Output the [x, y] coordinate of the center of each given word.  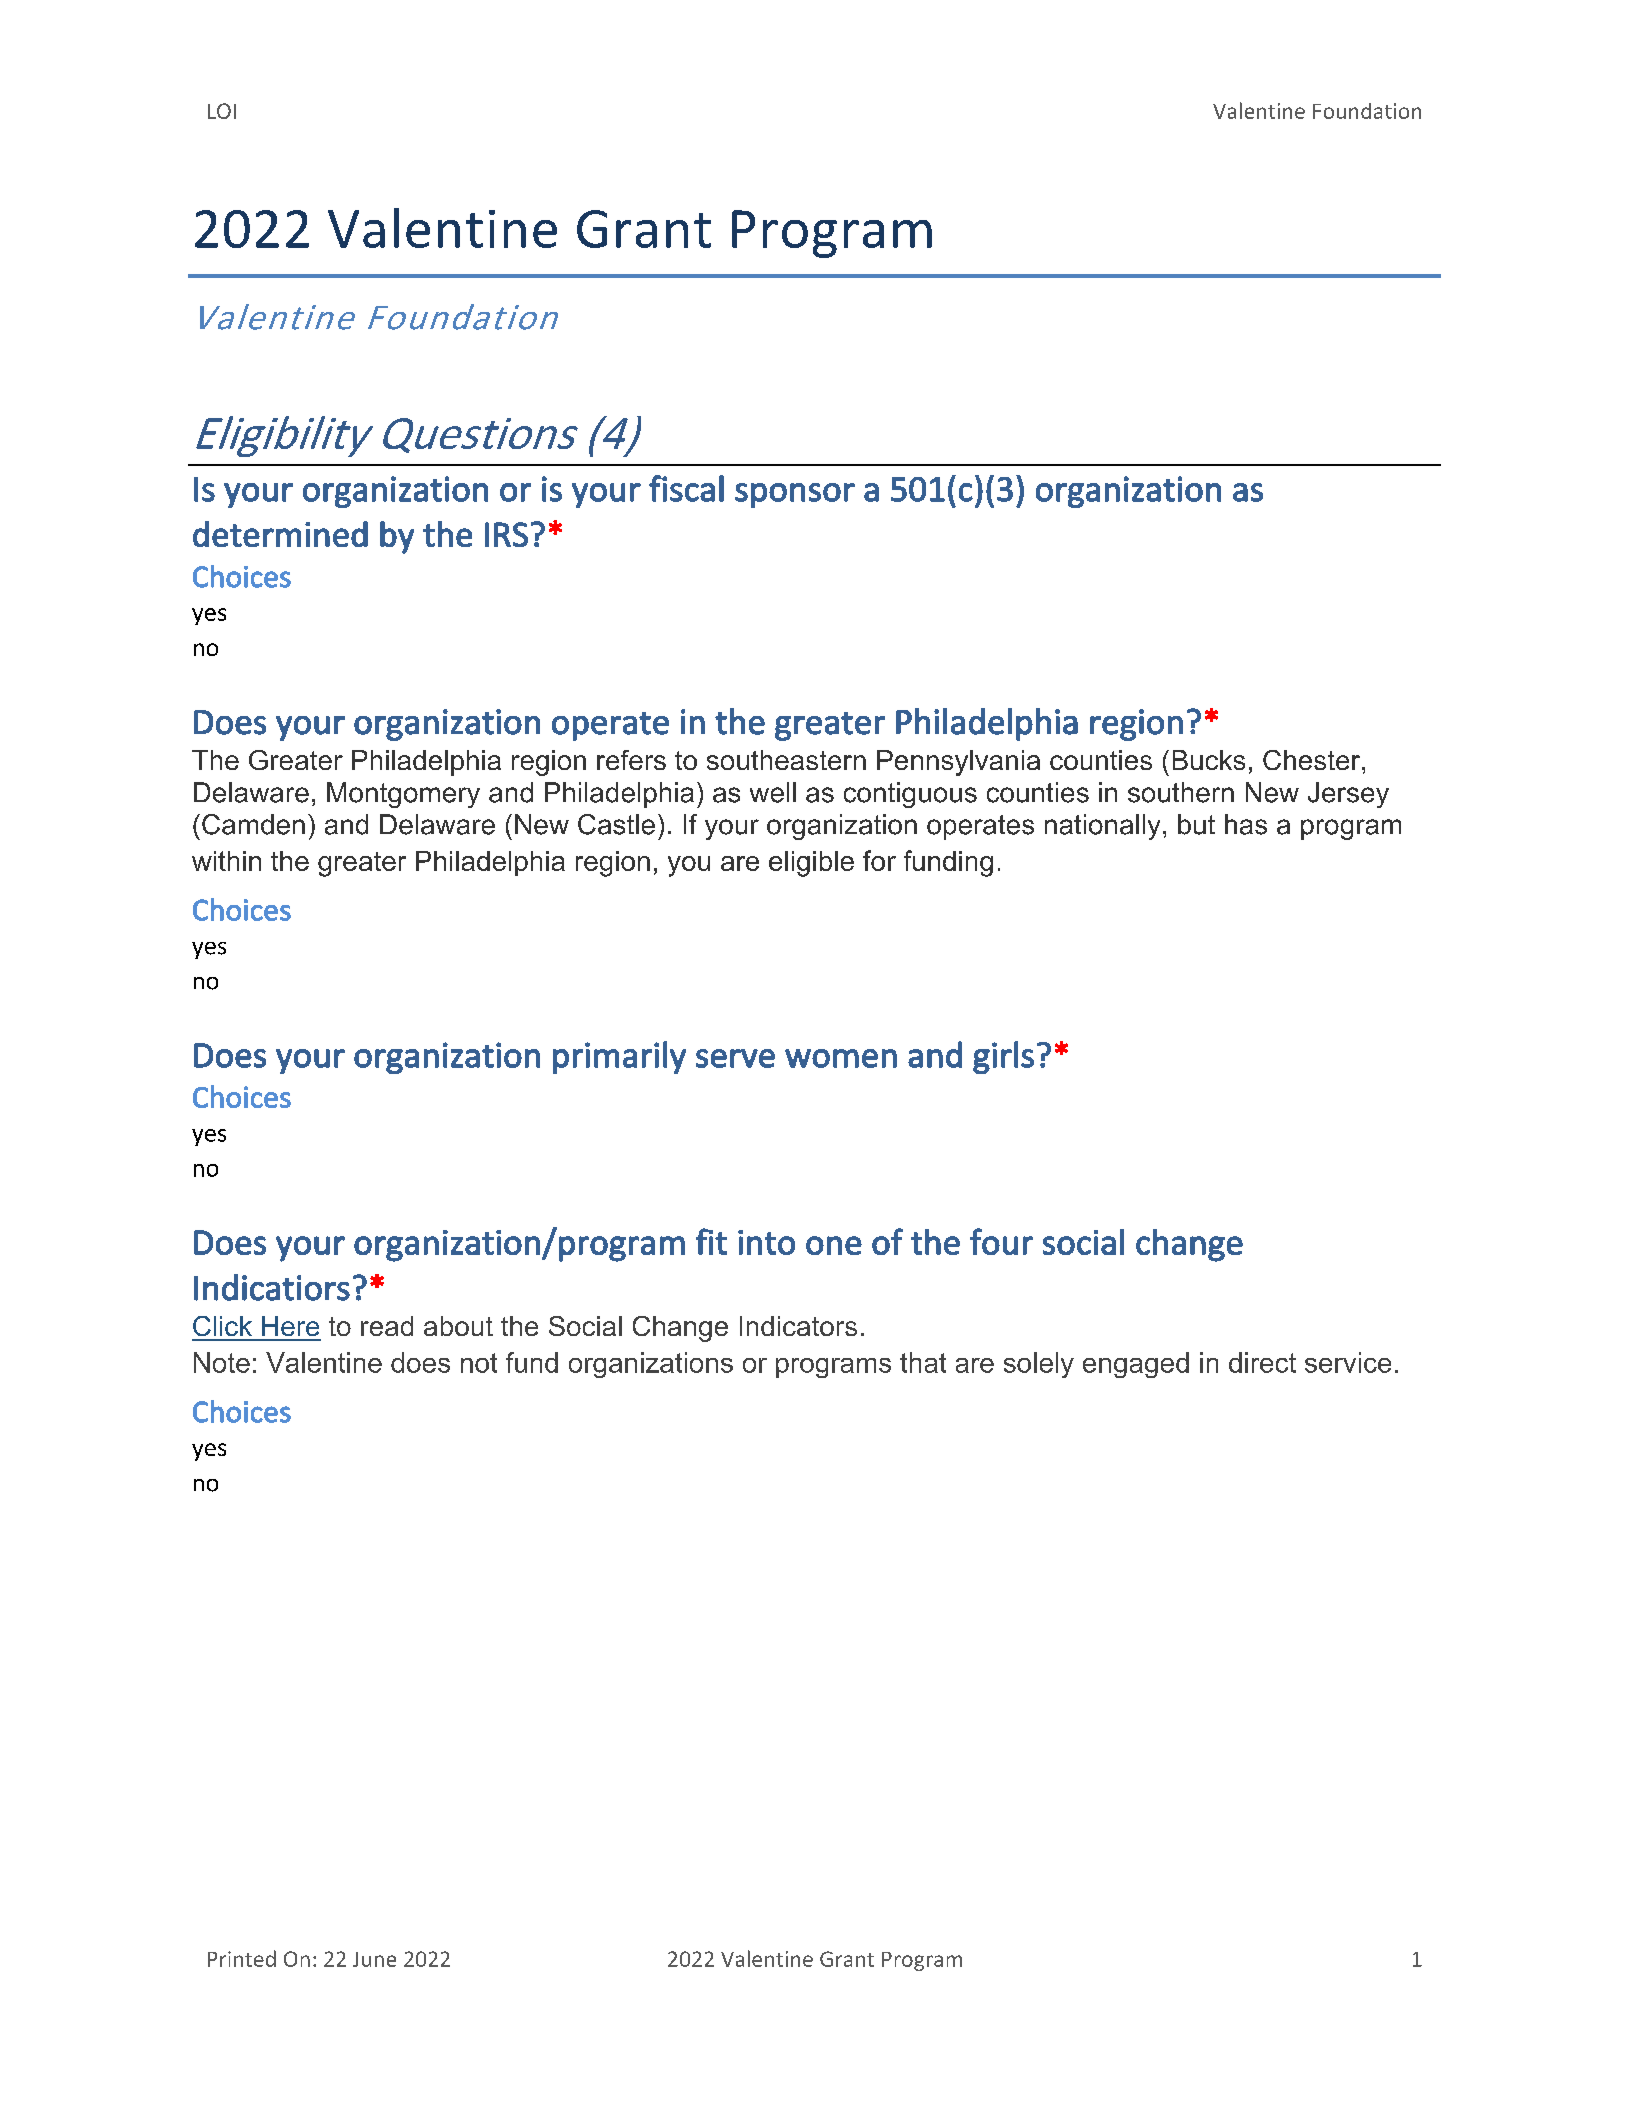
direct [1262, 1362]
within [226, 861]
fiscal [686, 488]
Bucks [1209, 760]
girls [1003, 1057]
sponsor [795, 495]
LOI [222, 111]
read [387, 1326]
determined [280, 534]
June [374, 1959]
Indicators [798, 1326]
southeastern [786, 760]
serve [735, 1058]
